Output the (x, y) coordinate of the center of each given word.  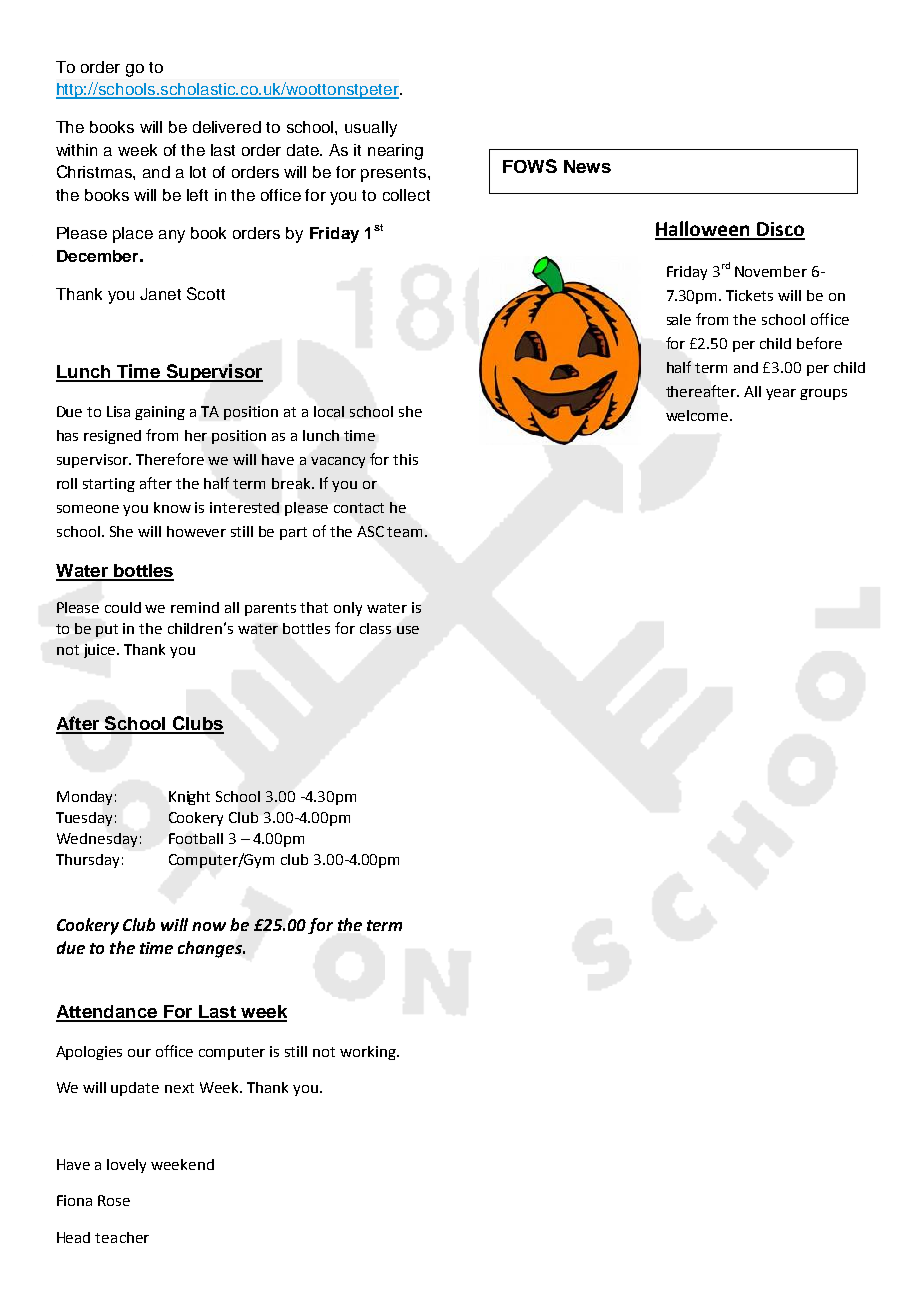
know (172, 507)
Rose (114, 1200)
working (369, 1053)
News (587, 166)
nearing (395, 152)
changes (211, 949)
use (408, 630)
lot (198, 172)
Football (196, 838)
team (406, 532)
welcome (697, 415)
